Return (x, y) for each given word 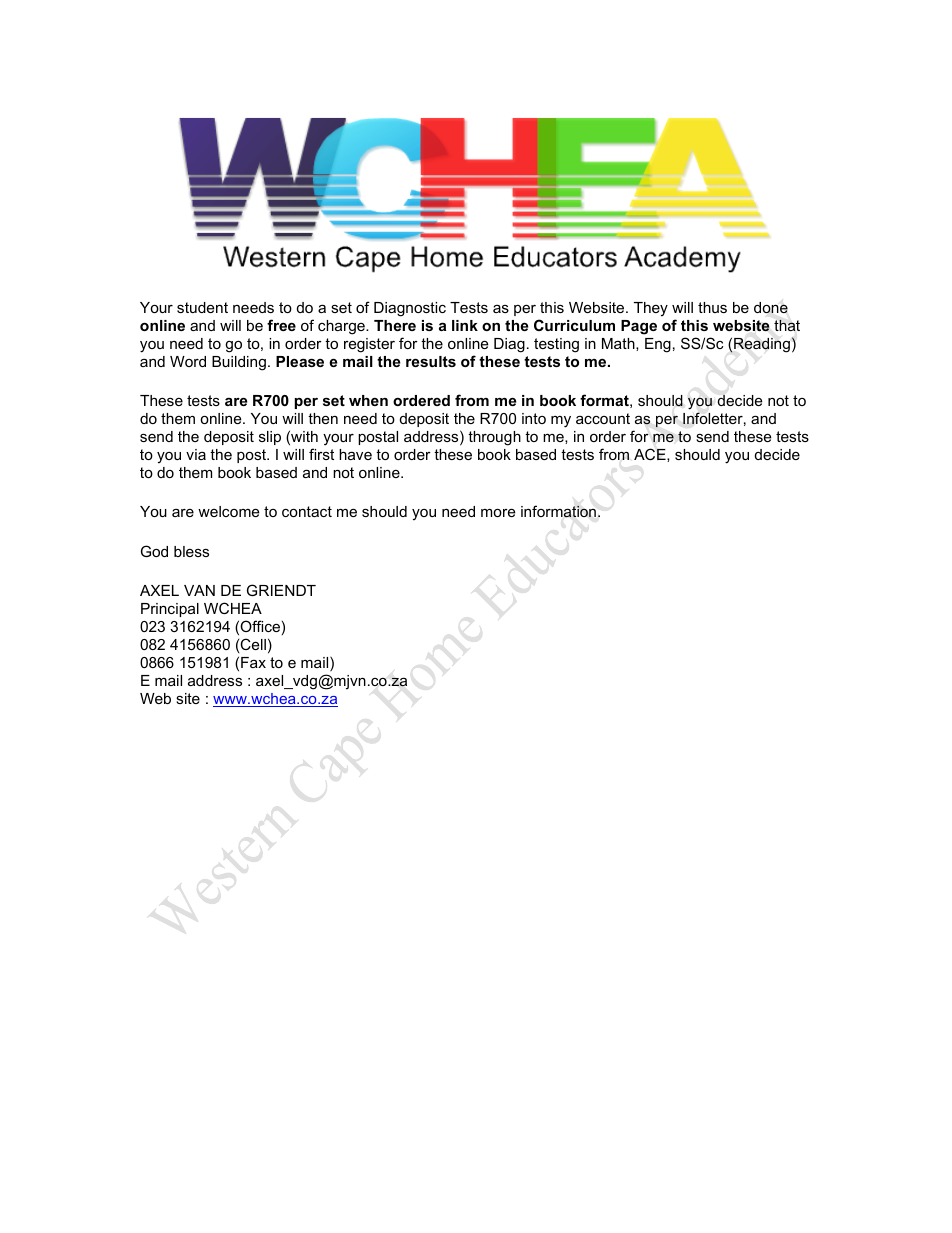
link (465, 325)
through (494, 438)
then (323, 418)
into (534, 418)
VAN (199, 590)
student (202, 307)
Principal (170, 610)
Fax (253, 662)
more (498, 512)
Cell (253, 644)
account (603, 418)
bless (191, 551)
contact (307, 511)
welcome (228, 511)
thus (712, 307)
